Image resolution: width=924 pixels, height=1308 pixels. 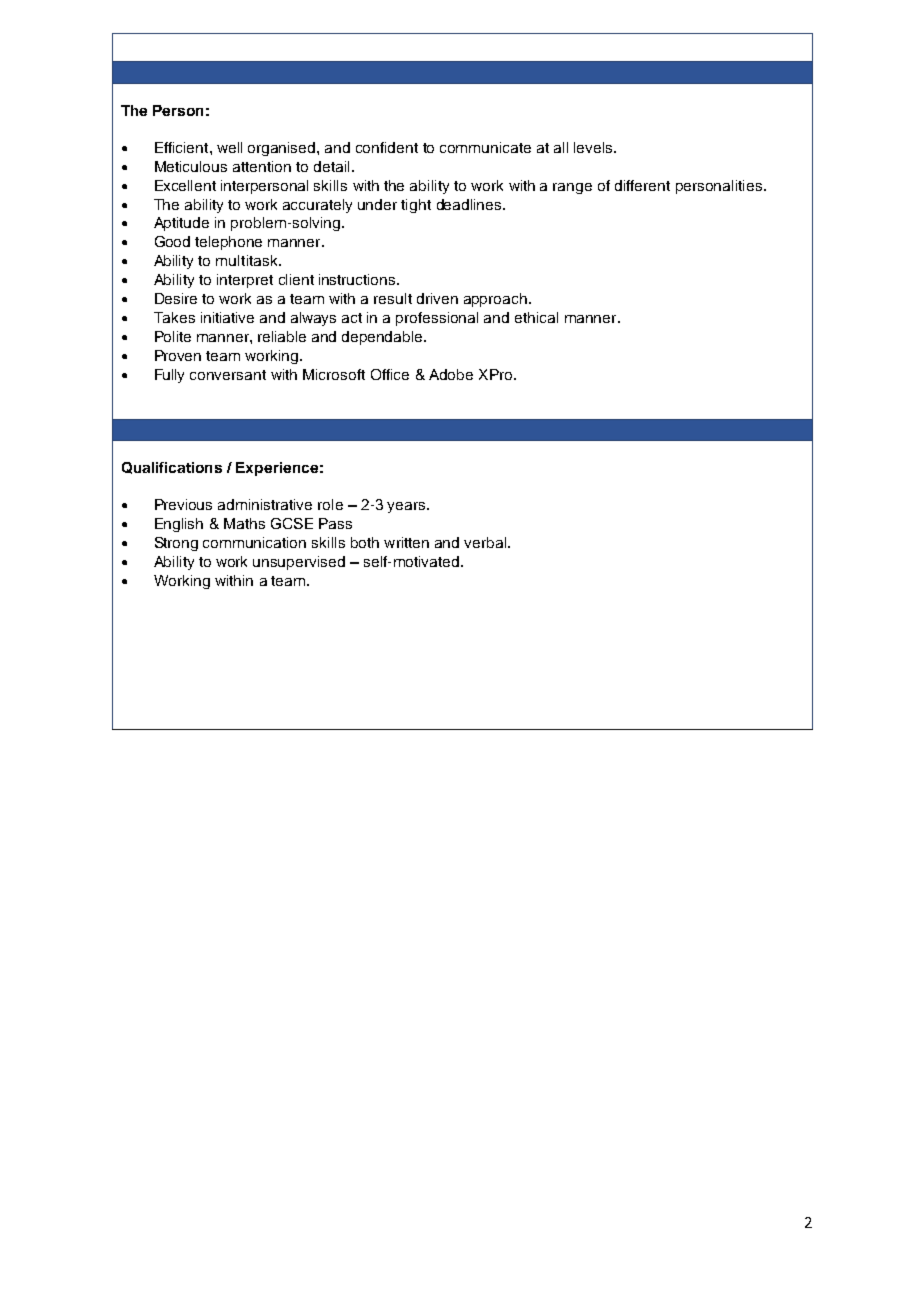 What do you see at coordinates (254, 542) in the screenshot?
I see `communication` at bounding box center [254, 542].
